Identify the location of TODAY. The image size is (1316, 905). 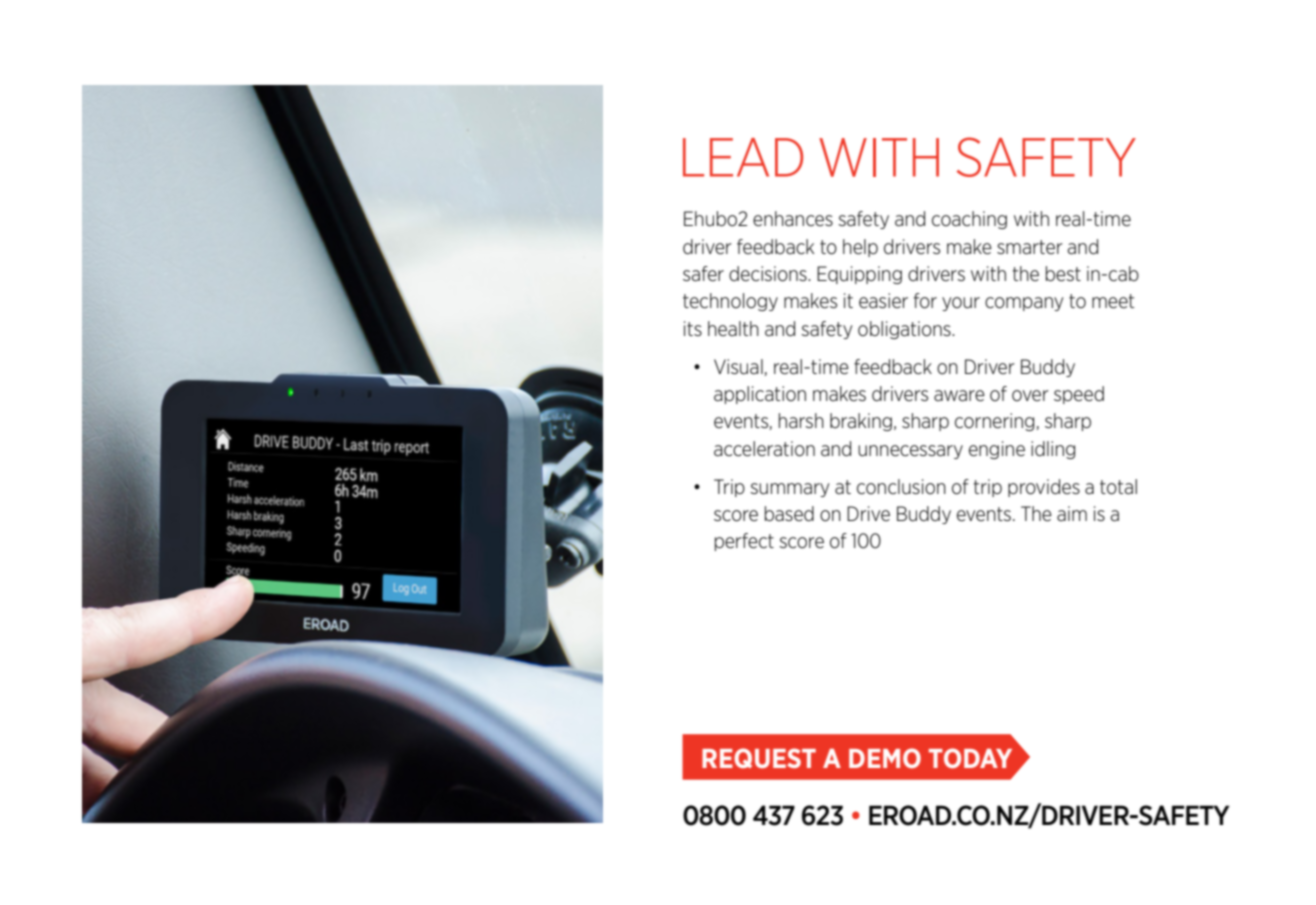
(970, 758).
